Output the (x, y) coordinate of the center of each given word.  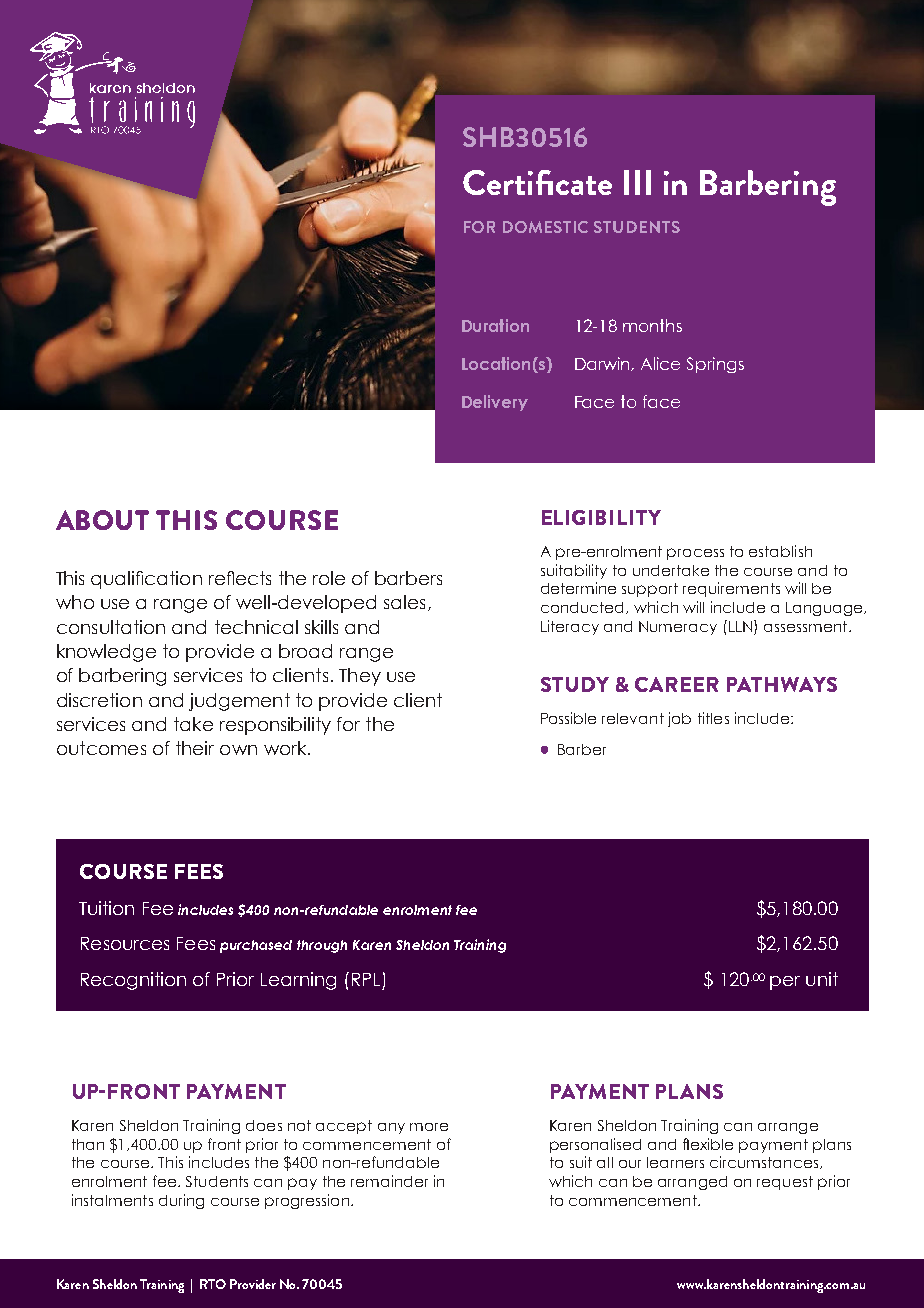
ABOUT (102, 520)
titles (713, 718)
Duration (495, 325)
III (637, 182)
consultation (111, 627)
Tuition (106, 908)
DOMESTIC (545, 227)
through (322, 946)
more (429, 1127)
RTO (213, 1284)
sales (404, 602)
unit (822, 979)
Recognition (133, 981)
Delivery (495, 403)
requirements (731, 589)
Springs (715, 365)
